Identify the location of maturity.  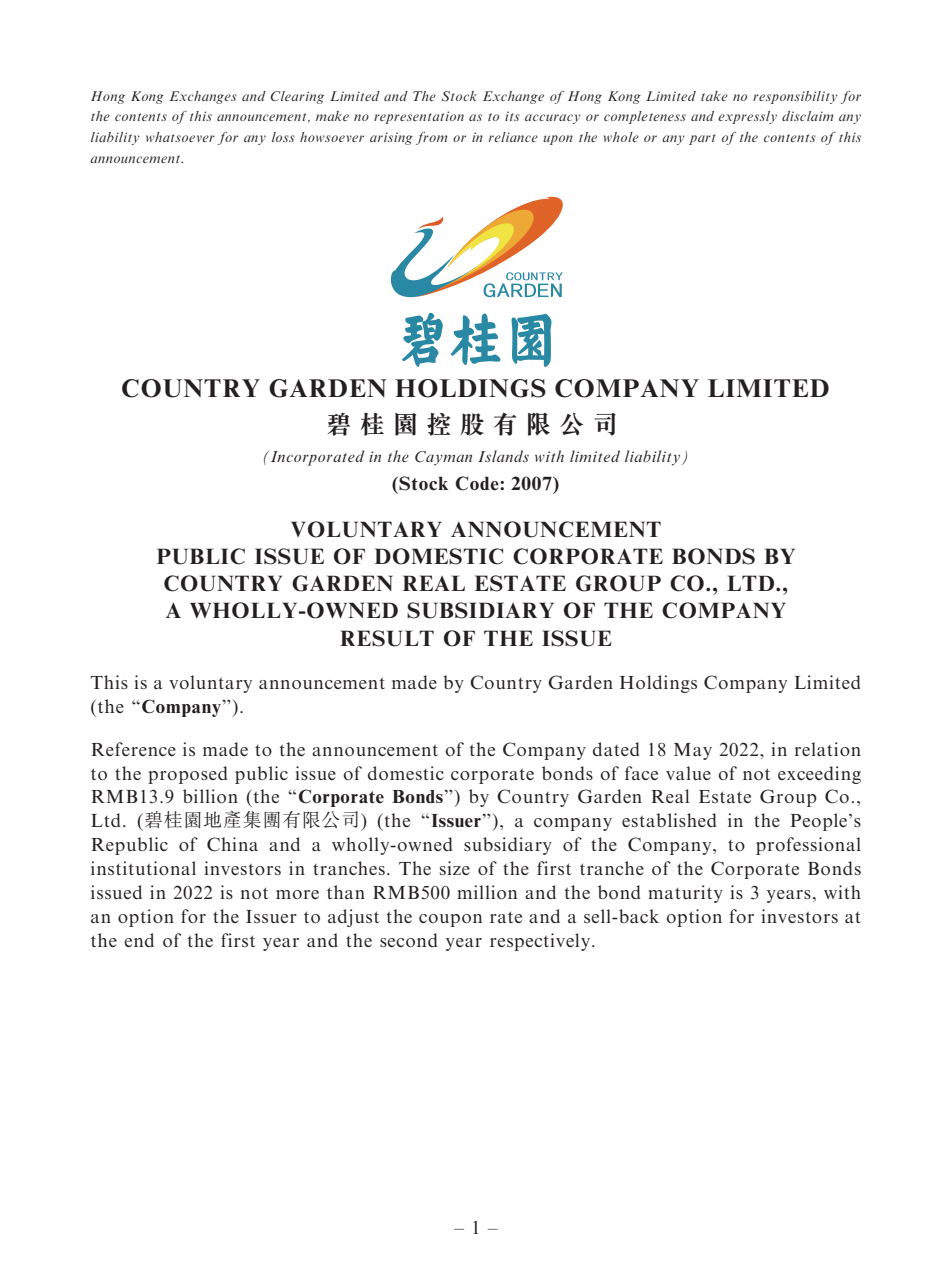
(685, 894).
